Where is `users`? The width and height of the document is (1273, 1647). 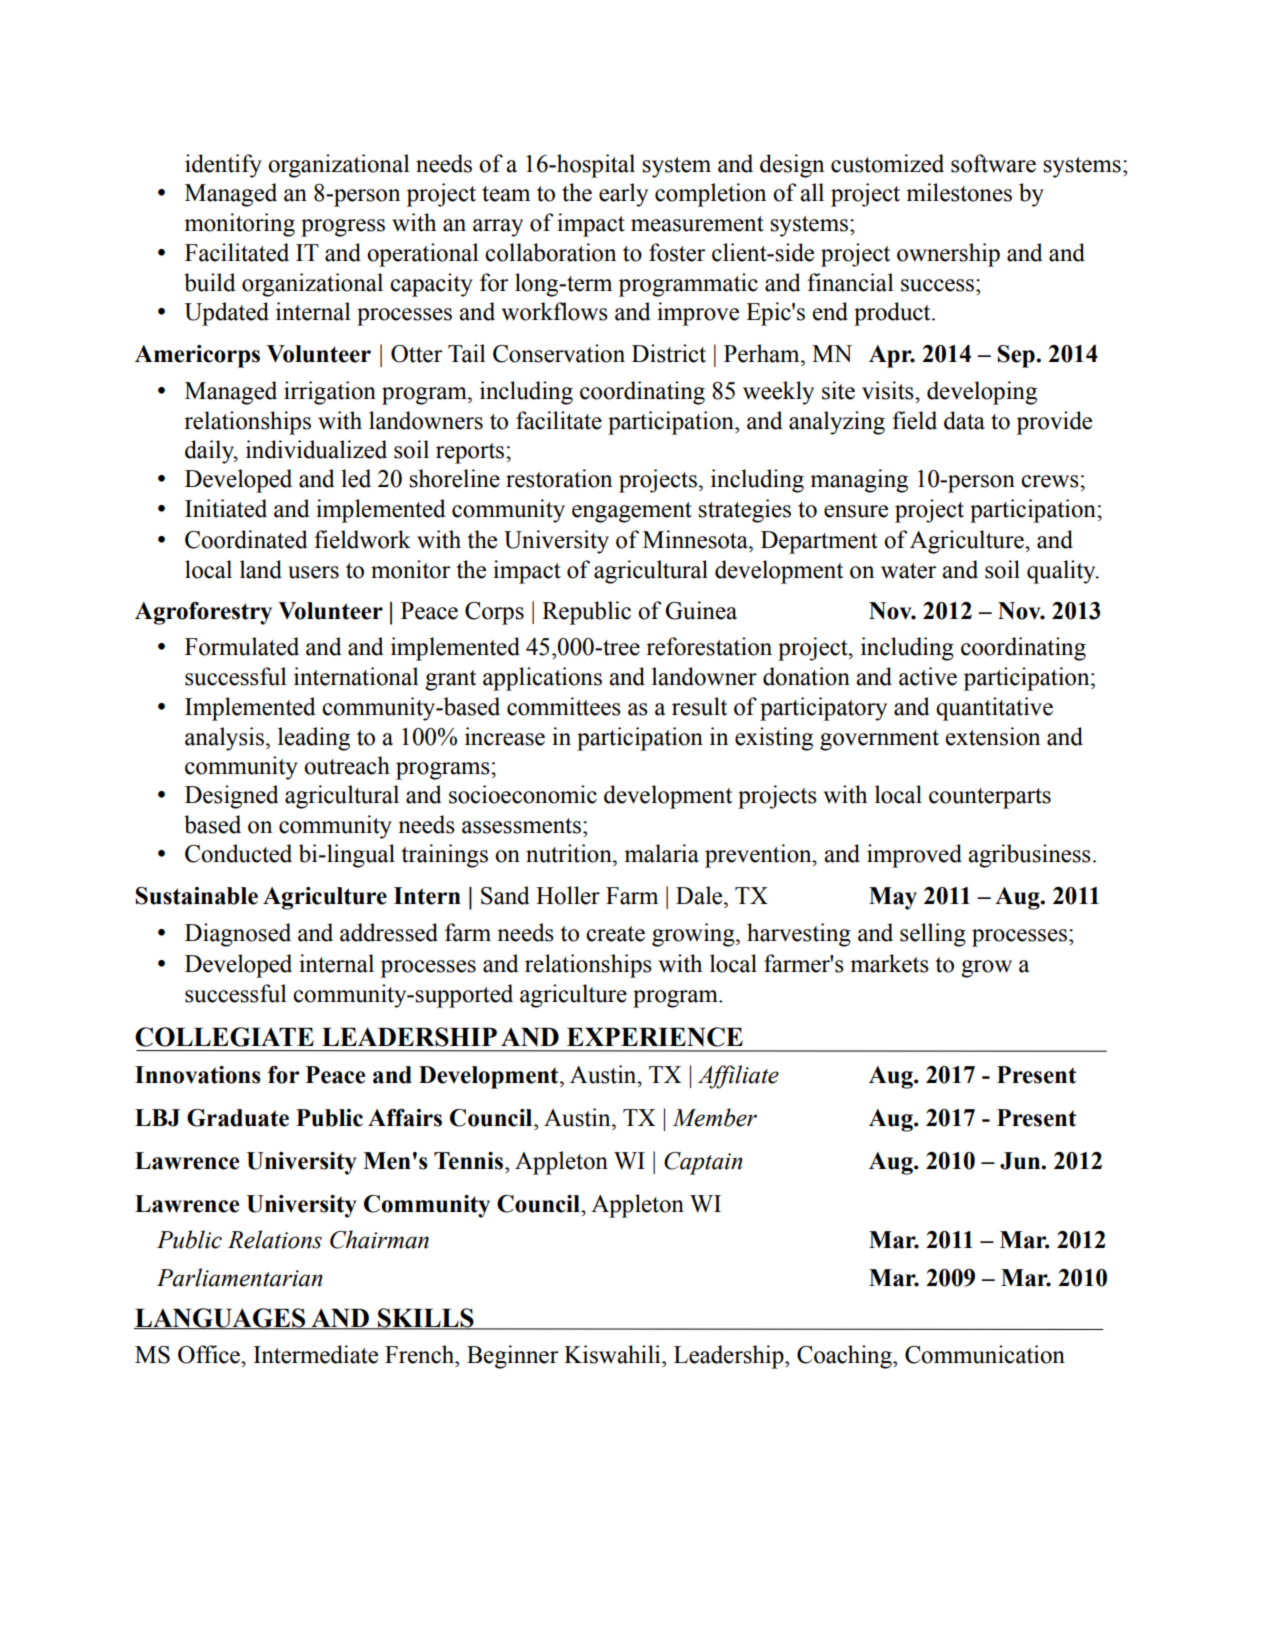 users is located at coordinates (313, 572).
